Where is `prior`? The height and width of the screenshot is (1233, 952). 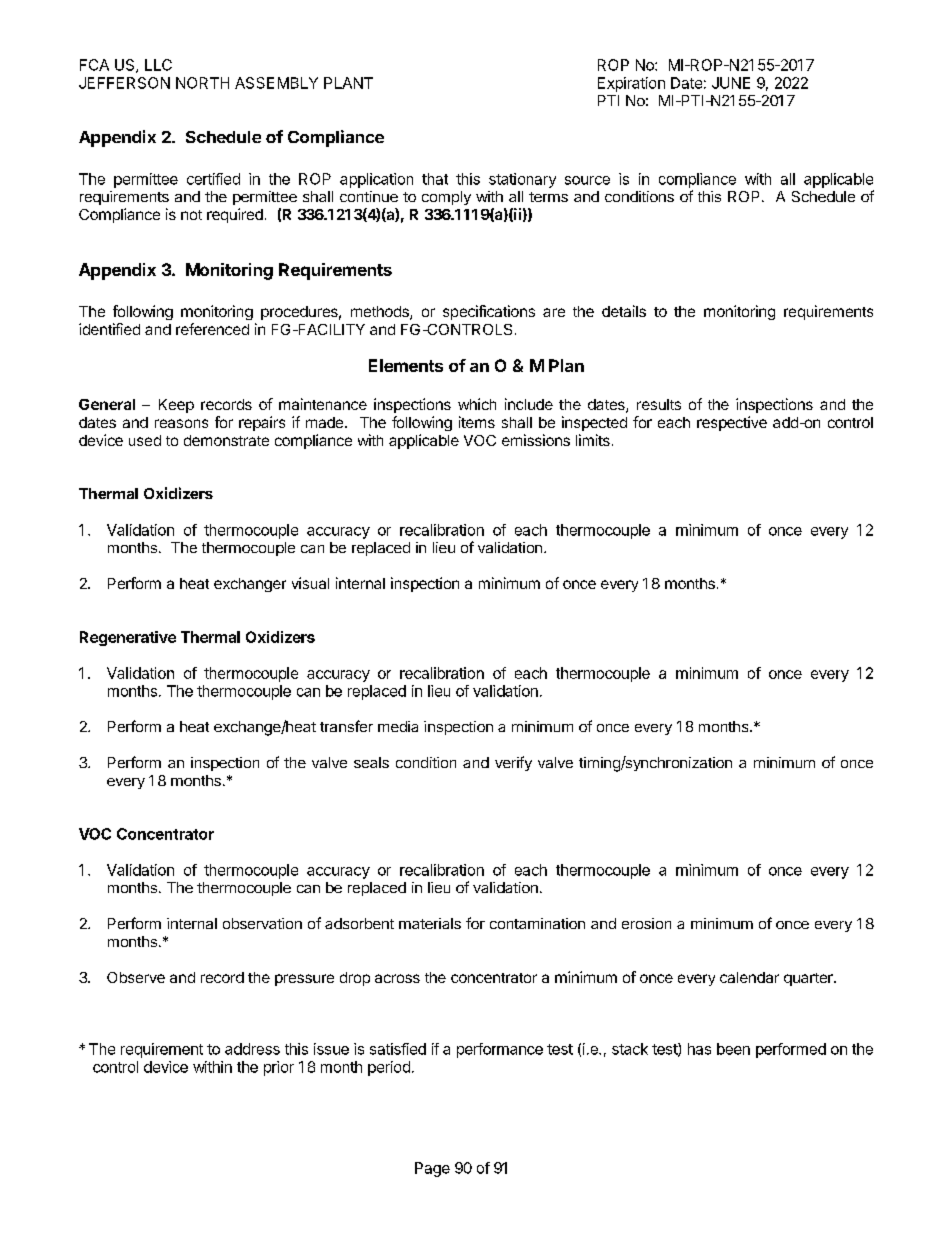 prior is located at coordinates (279, 1068).
